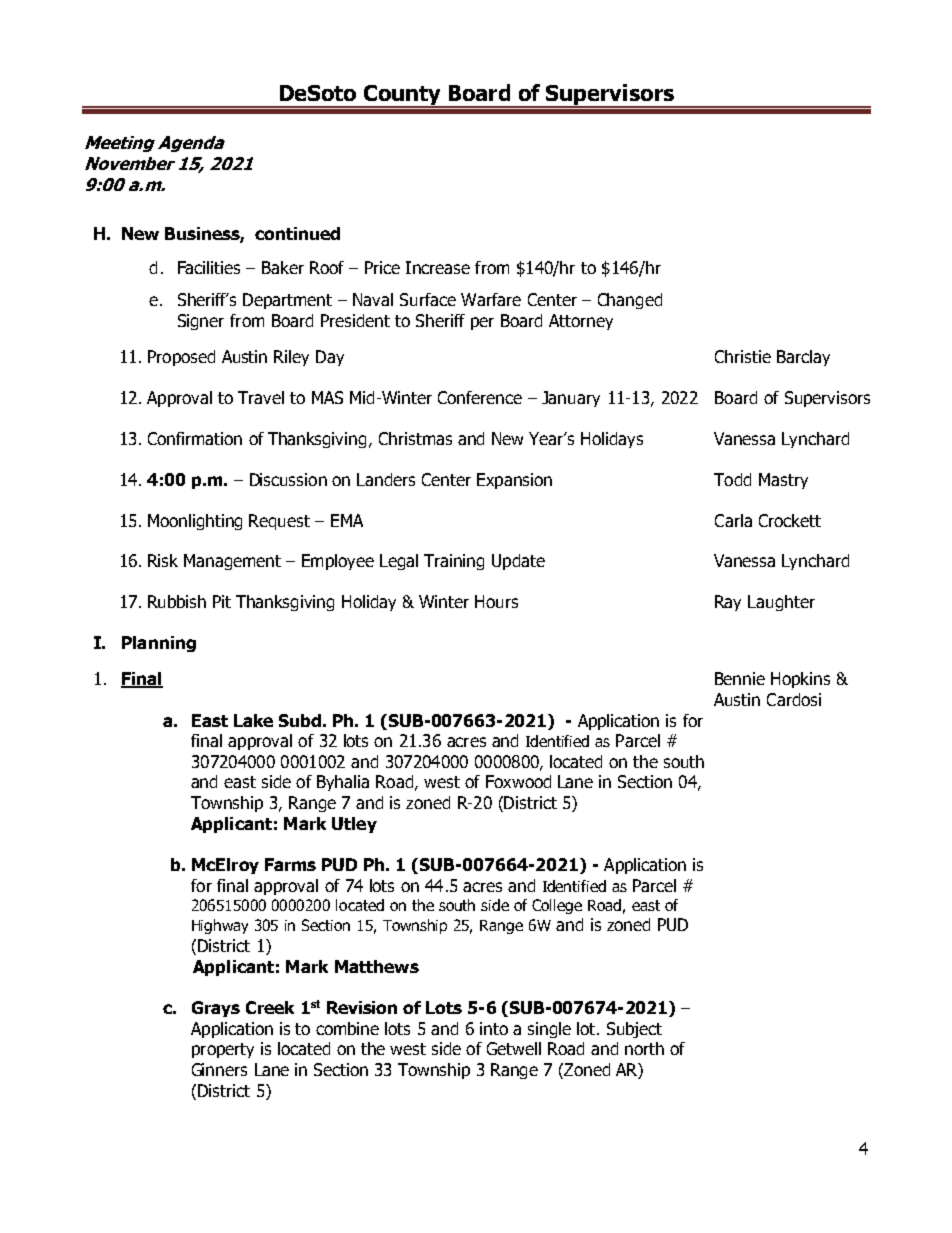 The width and height of the screenshot is (952, 1233). I want to click on Changed, so click(630, 301).
